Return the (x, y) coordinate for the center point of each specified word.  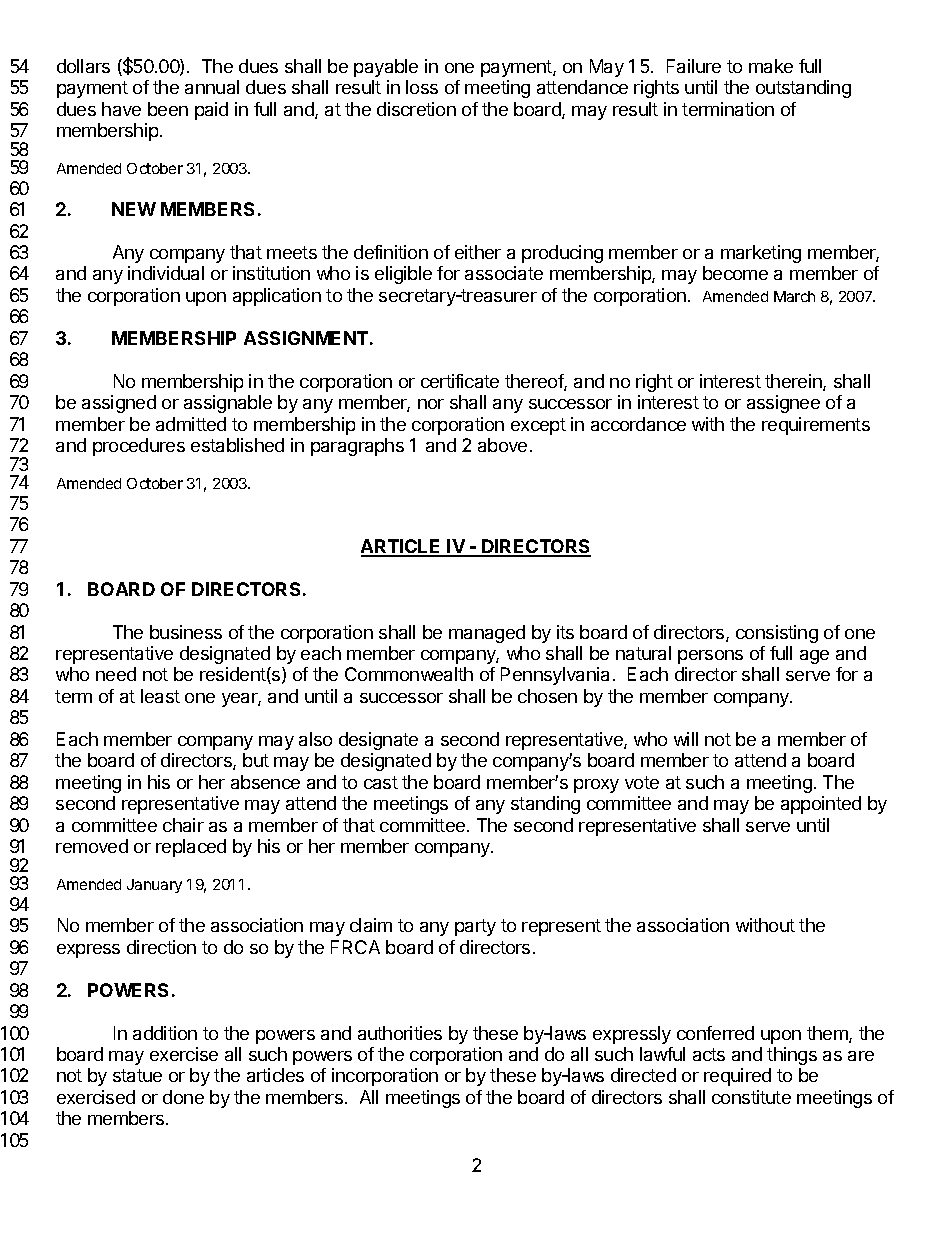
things (792, 1056)
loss (422, 87)
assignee (783, 404)
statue (137, 1075)
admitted (191, 424)
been (168, 109)
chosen (547, 696)
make (771, 66)
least (160, 696)
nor (431, 404)
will (686, 739)
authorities (400, 1033)
